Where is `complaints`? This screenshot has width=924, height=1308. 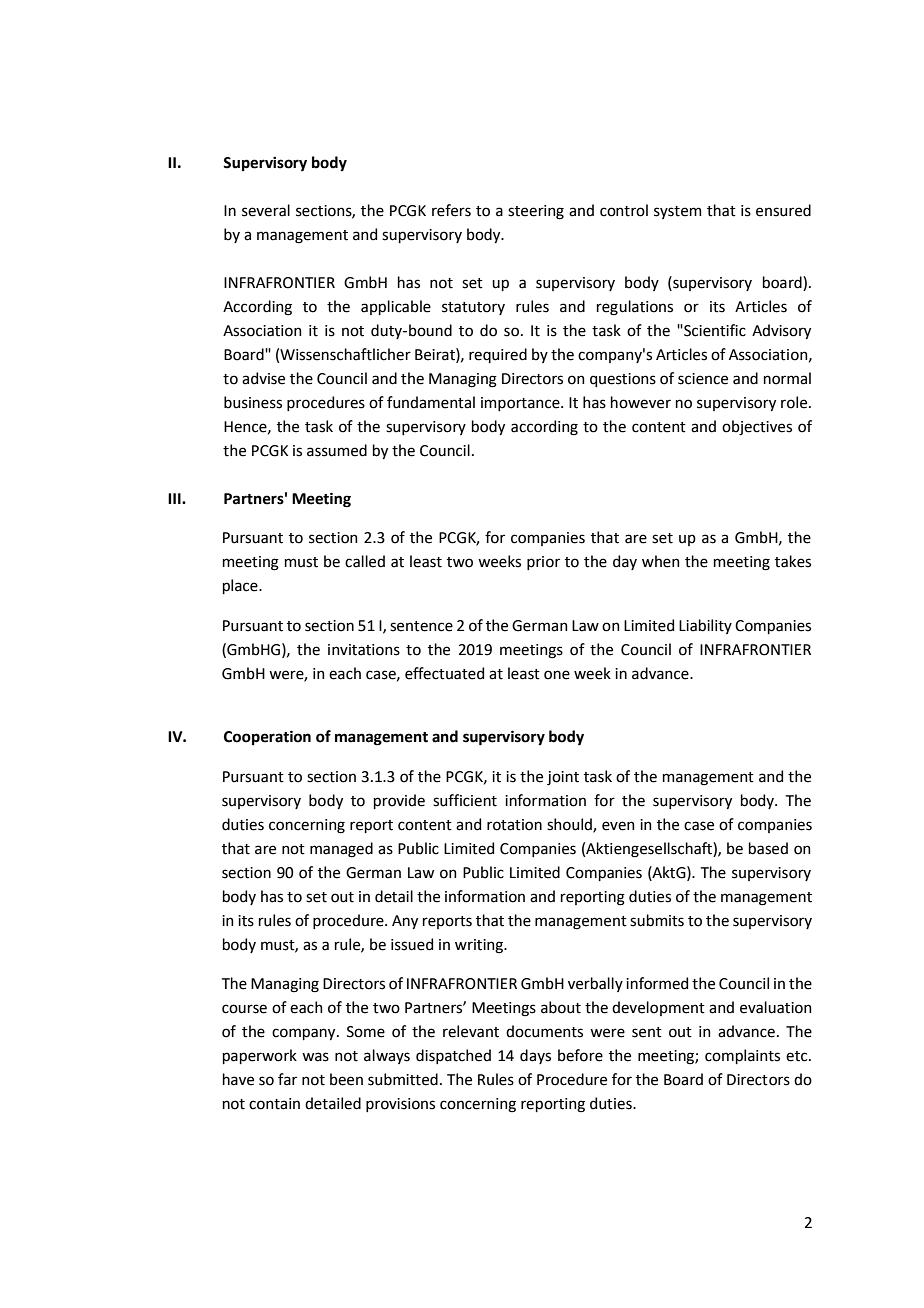 complaints is located at coordinates (742, 1056).
